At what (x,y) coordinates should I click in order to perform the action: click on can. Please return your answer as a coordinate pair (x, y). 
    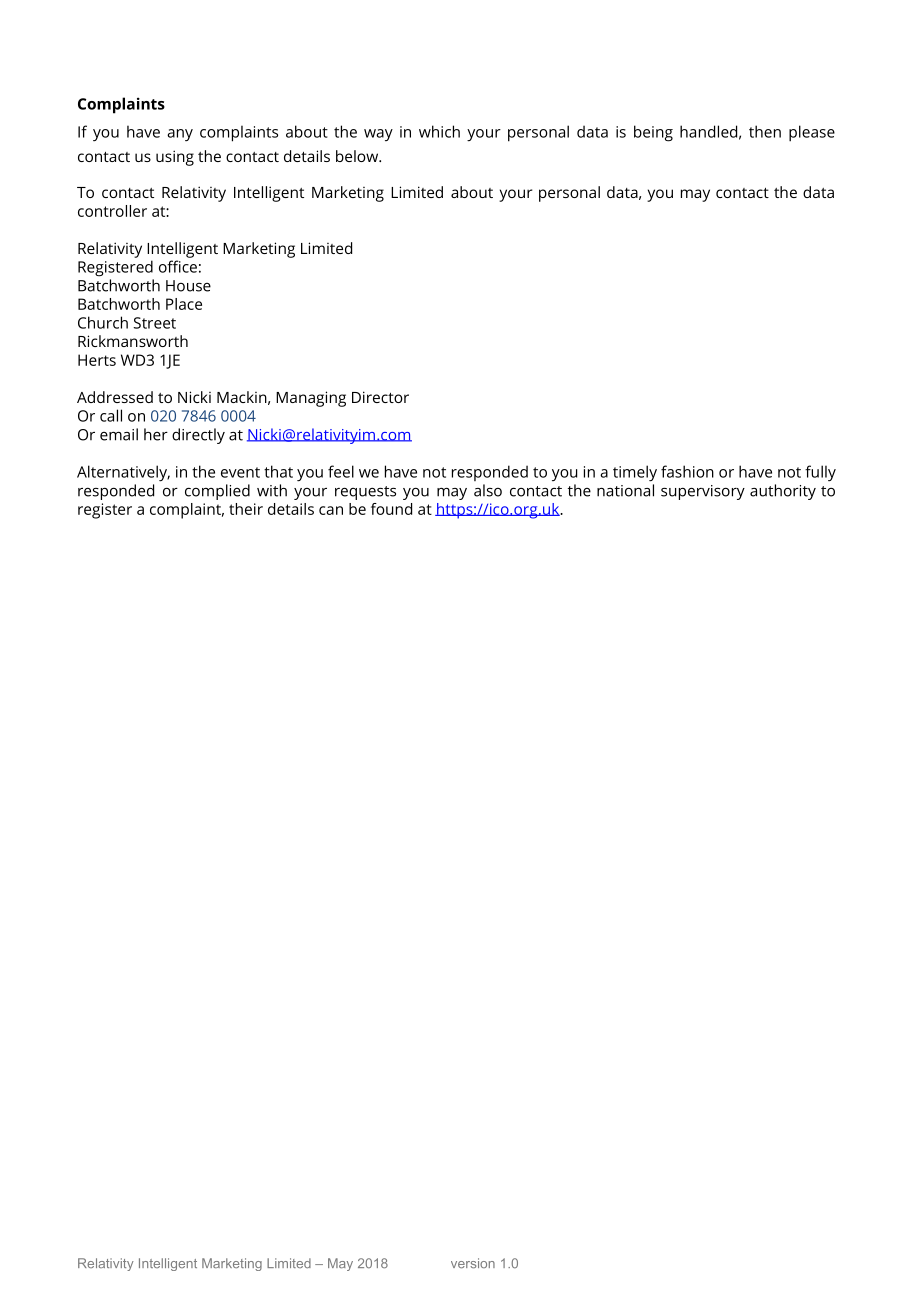
    Looking at the image, I should click on (331, 510).
